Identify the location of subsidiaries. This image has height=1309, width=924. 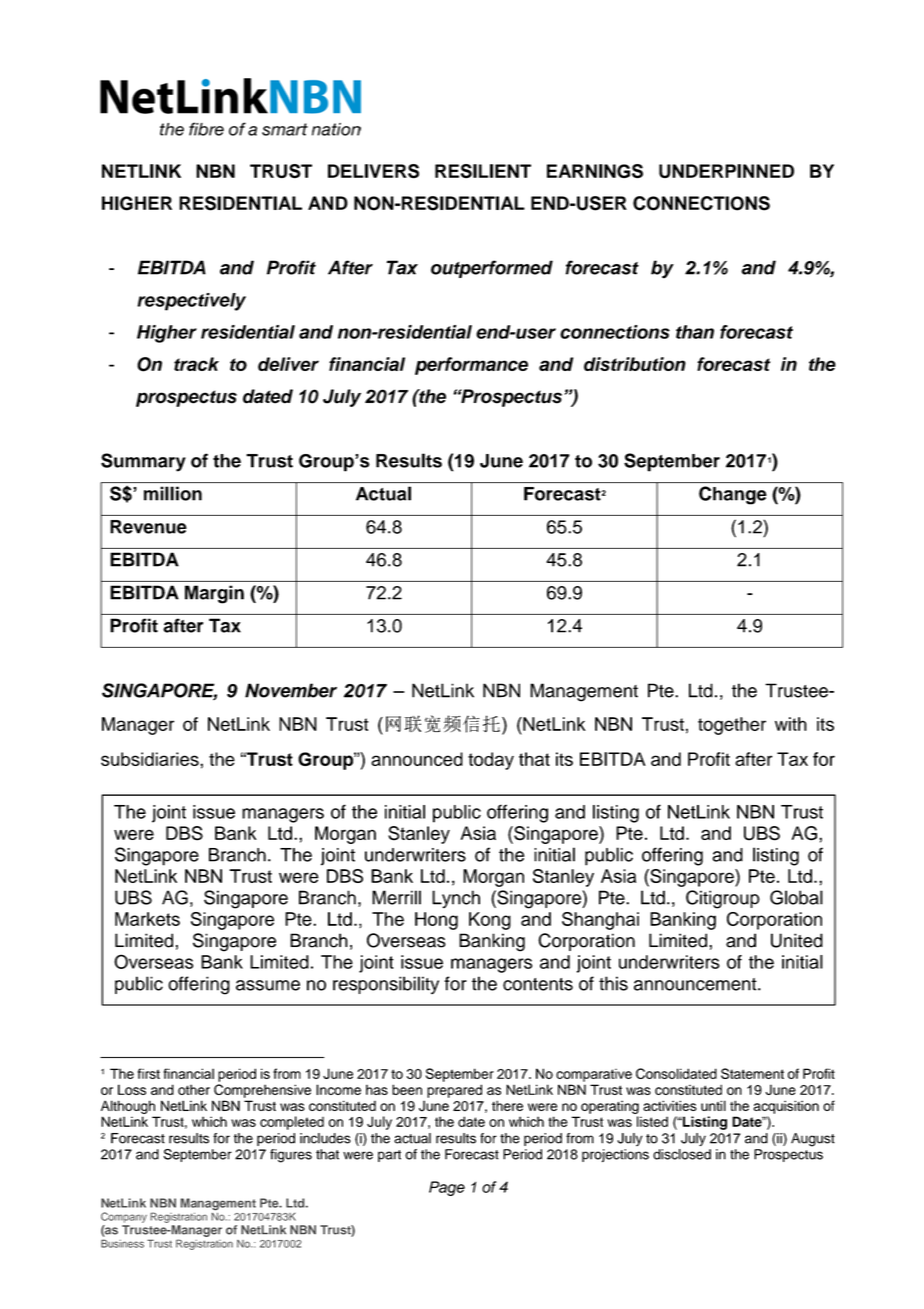
(151, 759).
